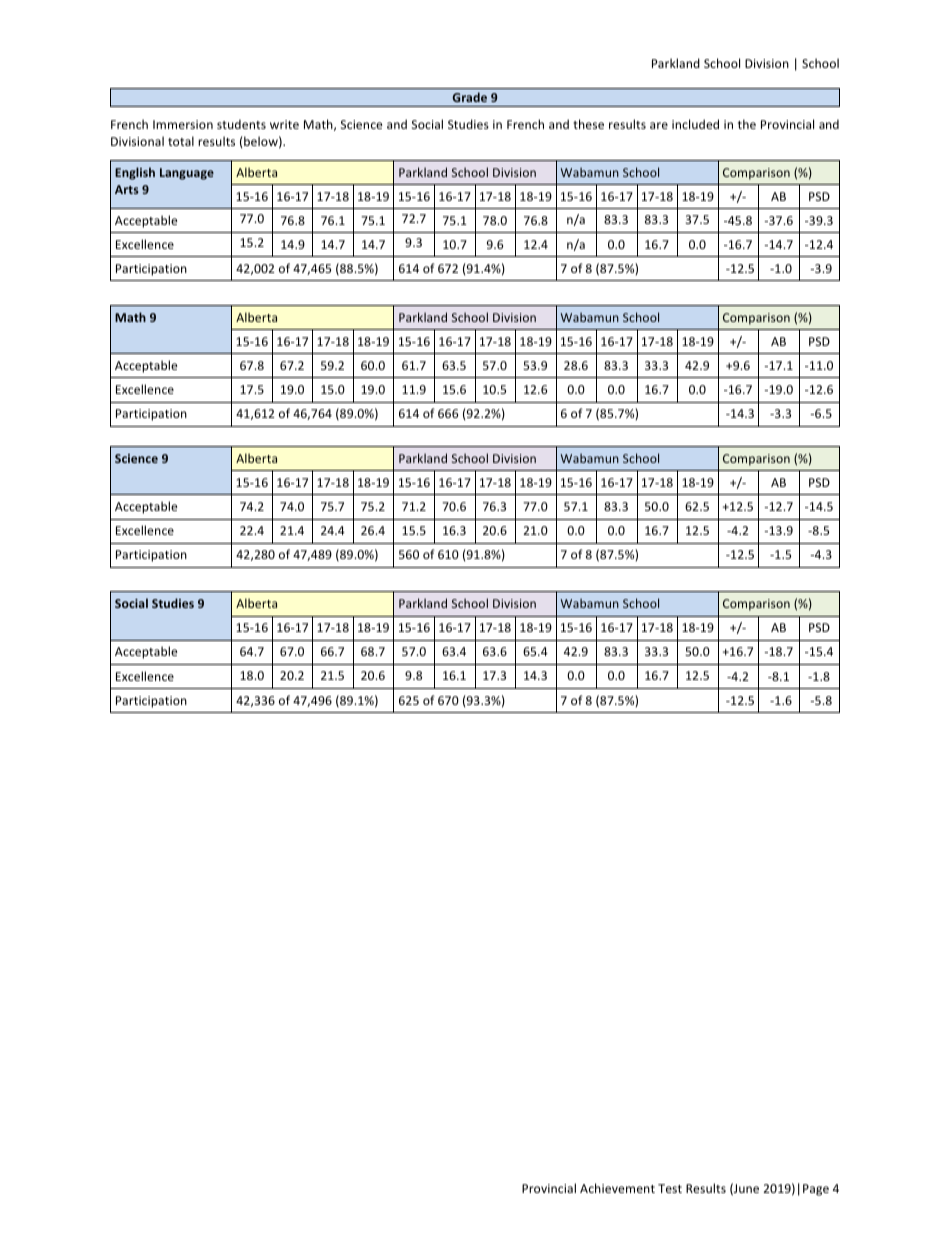 The height and width of the screenshot is (1233, 952). I want to click on these, so click(588, 124).
